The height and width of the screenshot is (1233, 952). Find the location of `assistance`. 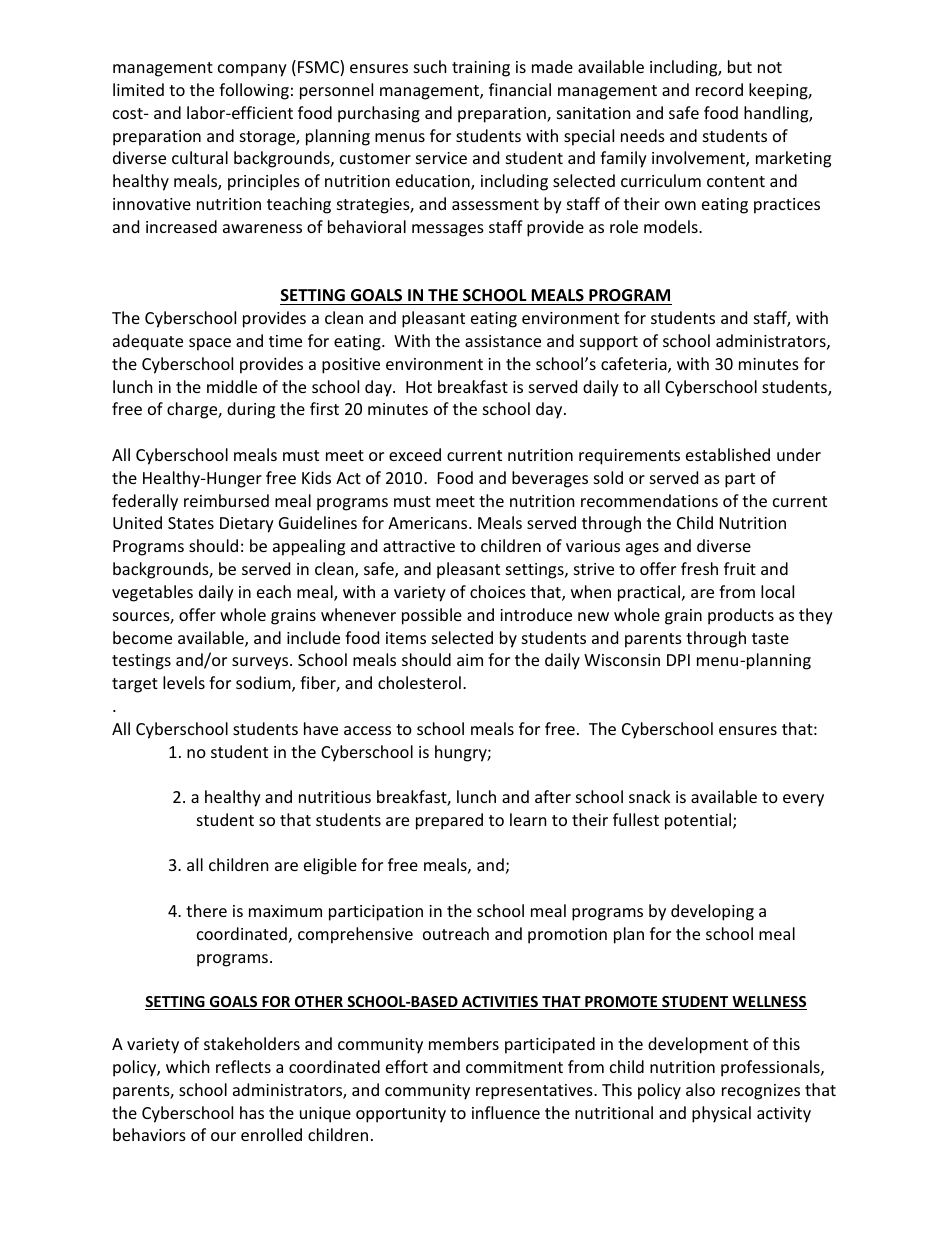

assistance is located at coordinates (503, 341).
